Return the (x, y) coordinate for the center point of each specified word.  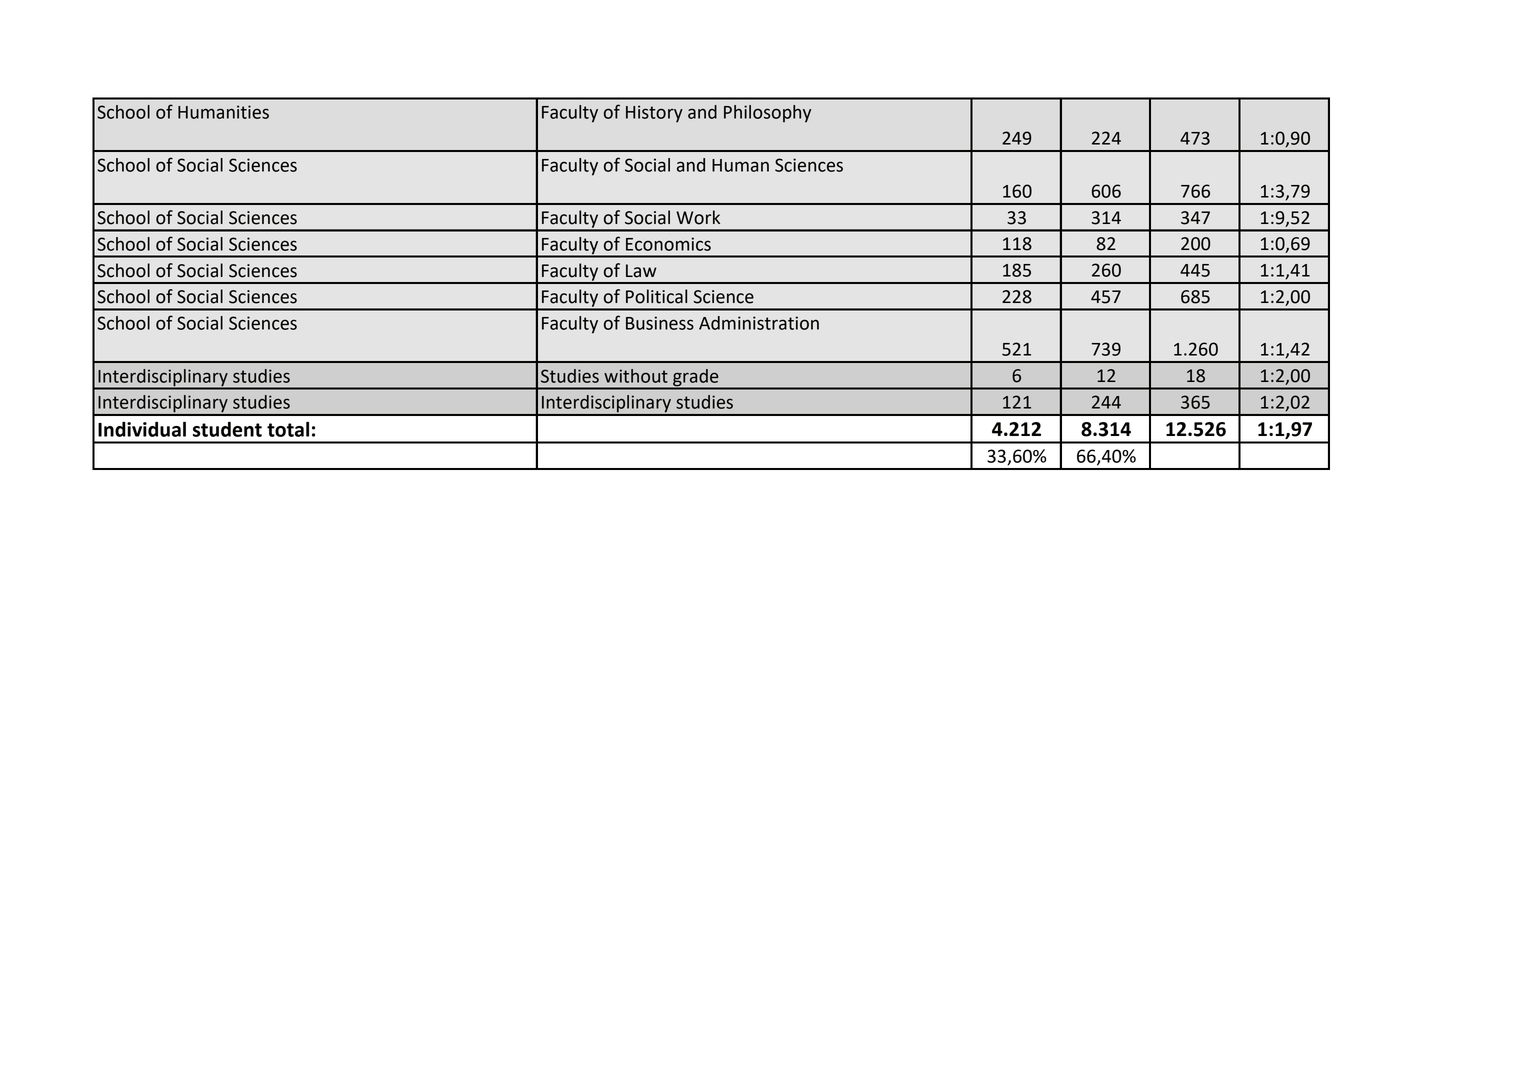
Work (698, 217)
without (636, 376)
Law (641, 271)
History (654, 114)
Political (656, 296)
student (227, 429)
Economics (668, 244)
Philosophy (767, 114)
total (288, 429)
